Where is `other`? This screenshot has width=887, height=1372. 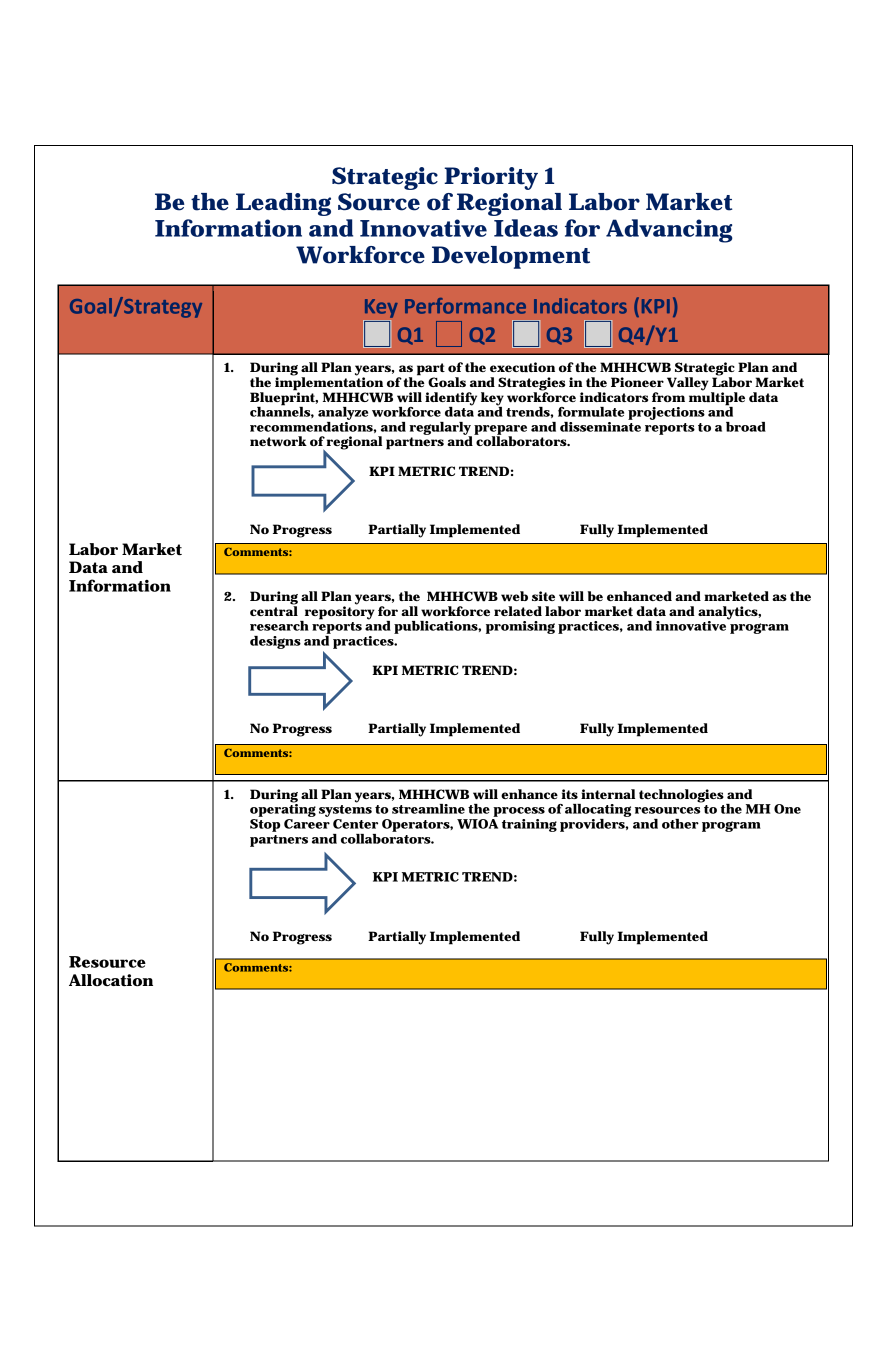 other is located at coordinates (680, 824).
